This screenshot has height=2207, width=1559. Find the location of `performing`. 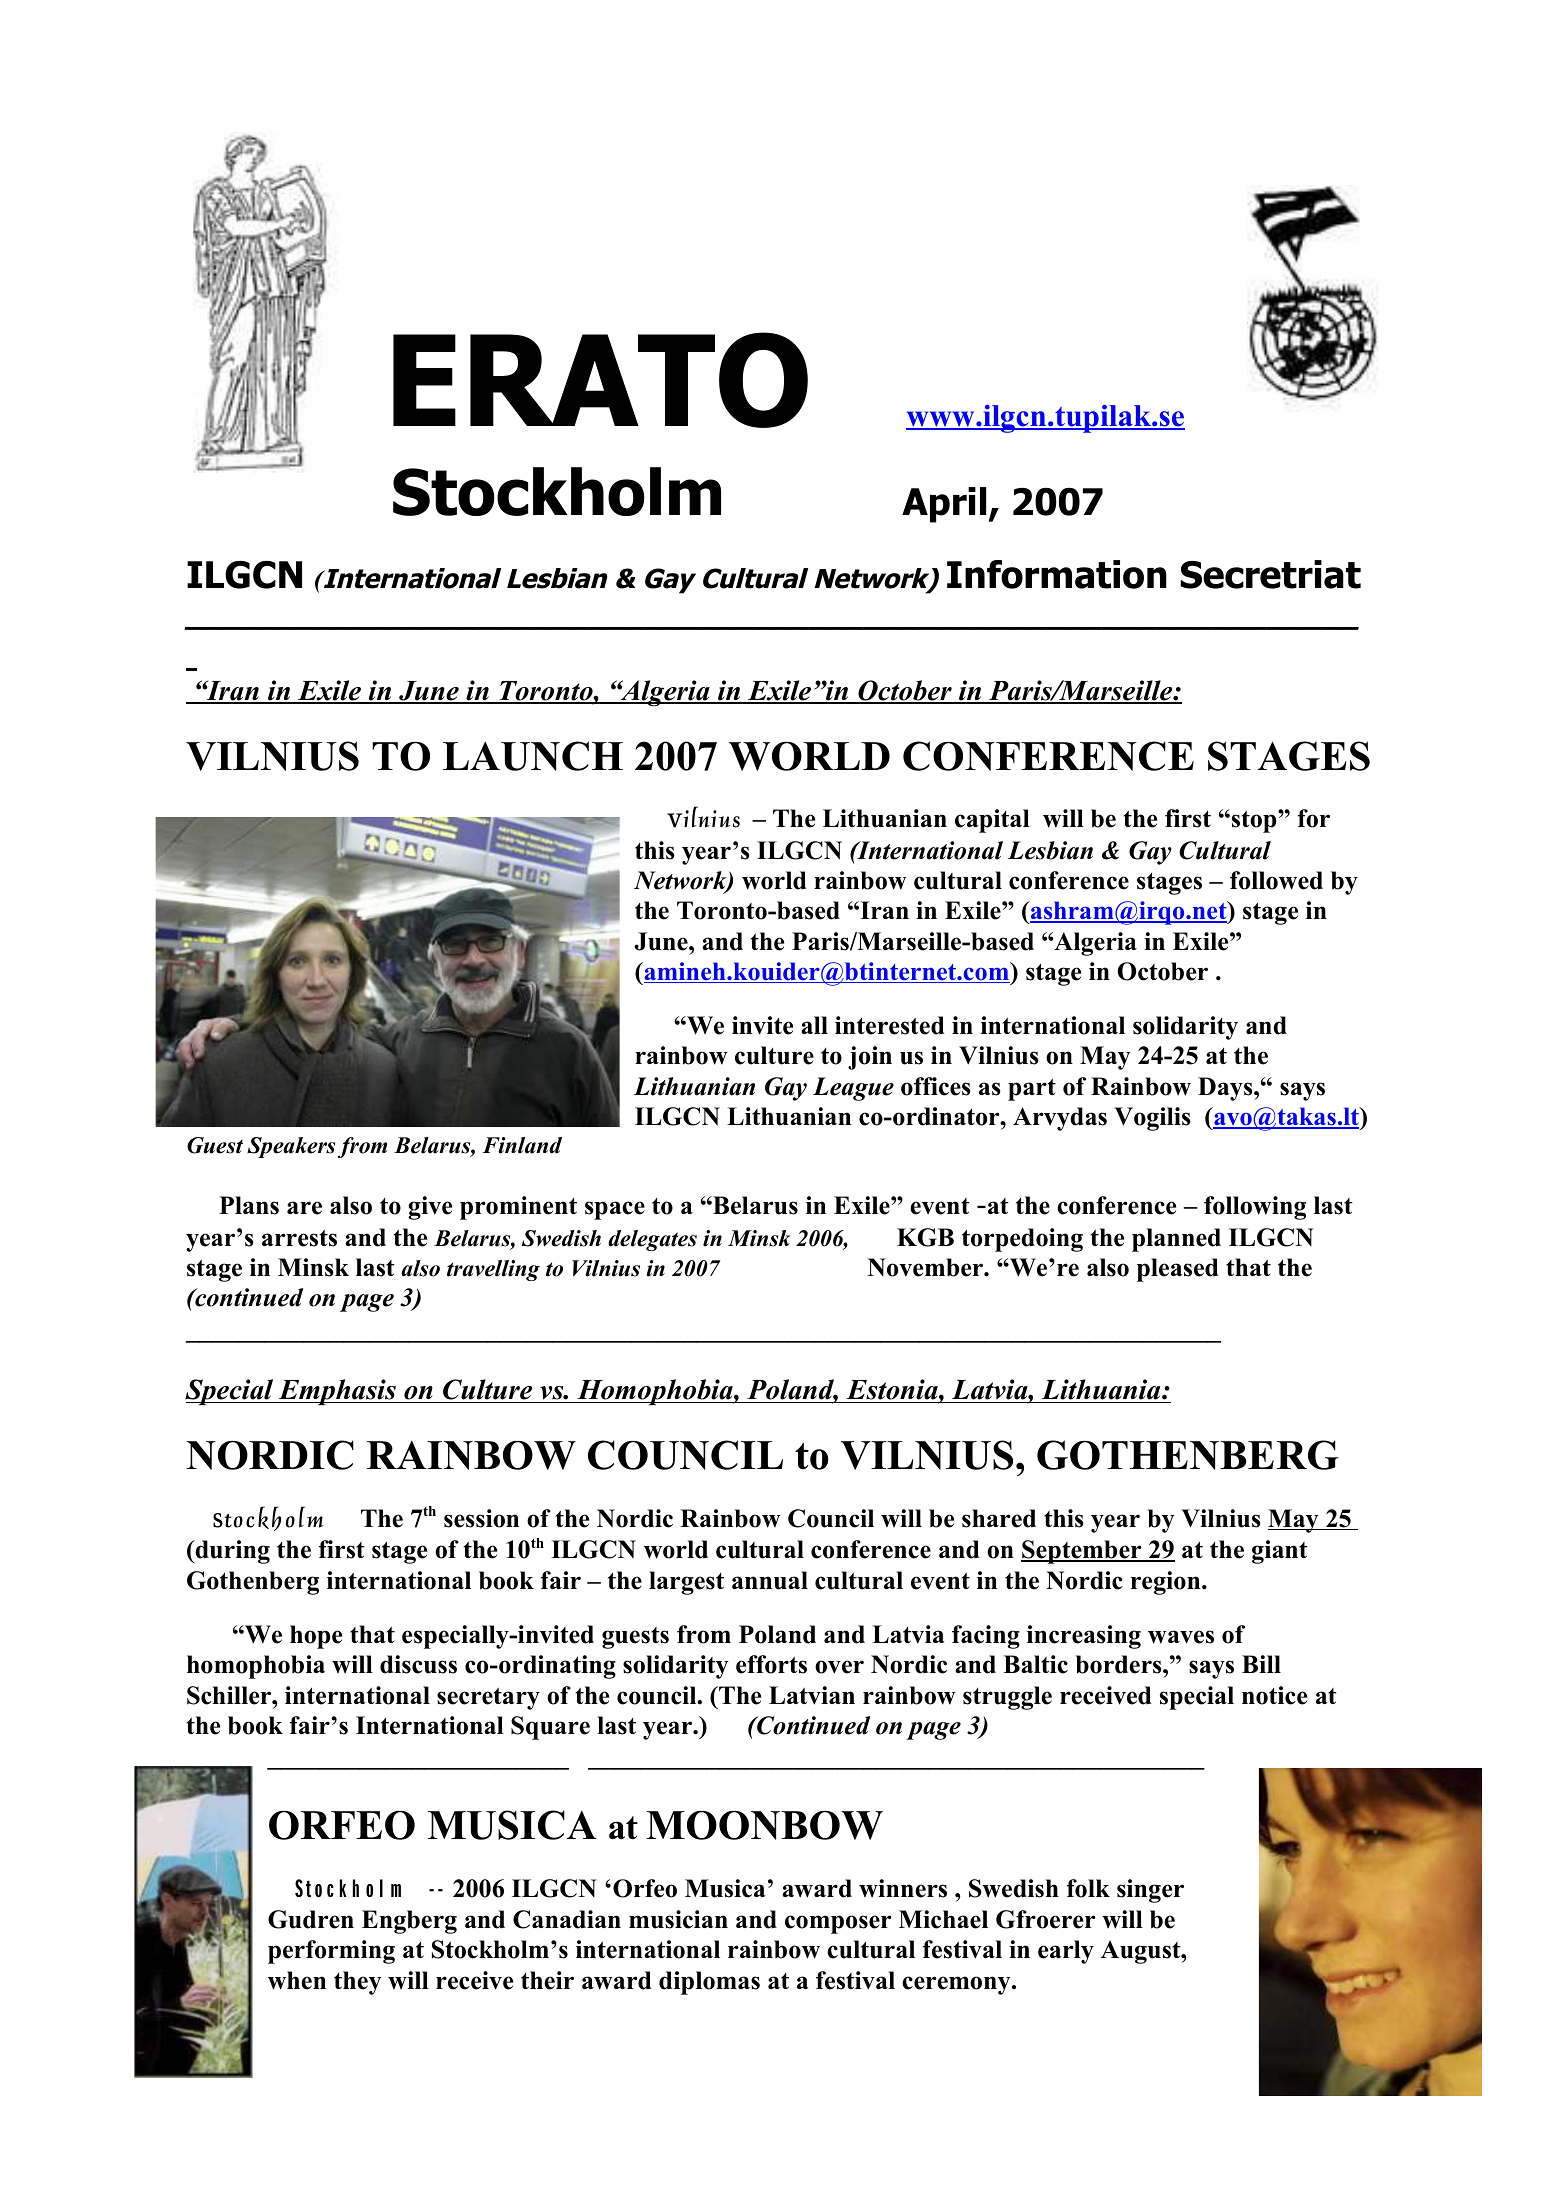

performing is located at coordinates (331, 1952).
